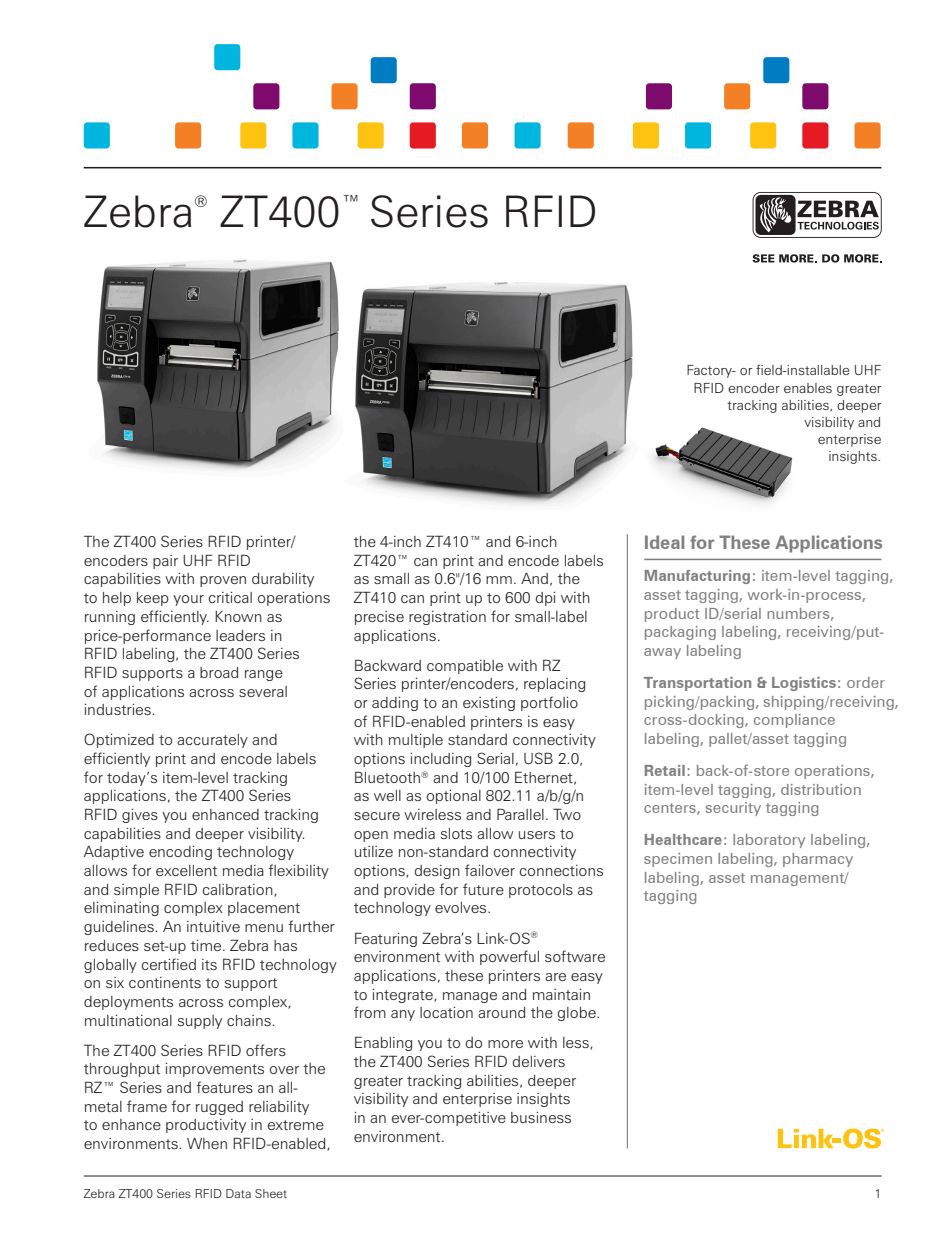 Image resolution: width=952 pixels, height=1233 pixels. What do you see at coordinates (454, 797) in the screenshot?
I see `optional` at bounding box center [454, 797].
